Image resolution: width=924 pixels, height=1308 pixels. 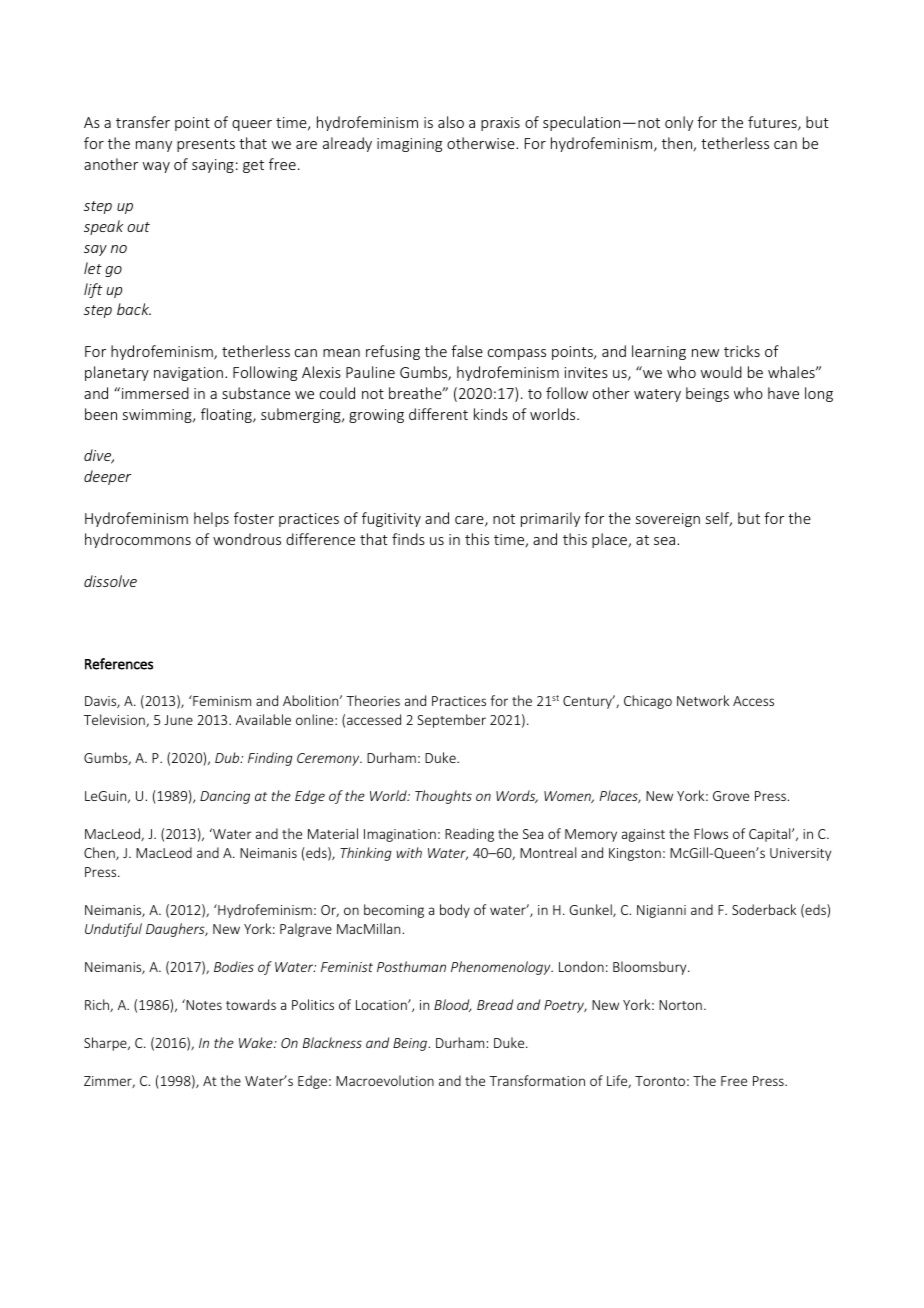 I want to click on Blood, so click(x=453, y=1005).
